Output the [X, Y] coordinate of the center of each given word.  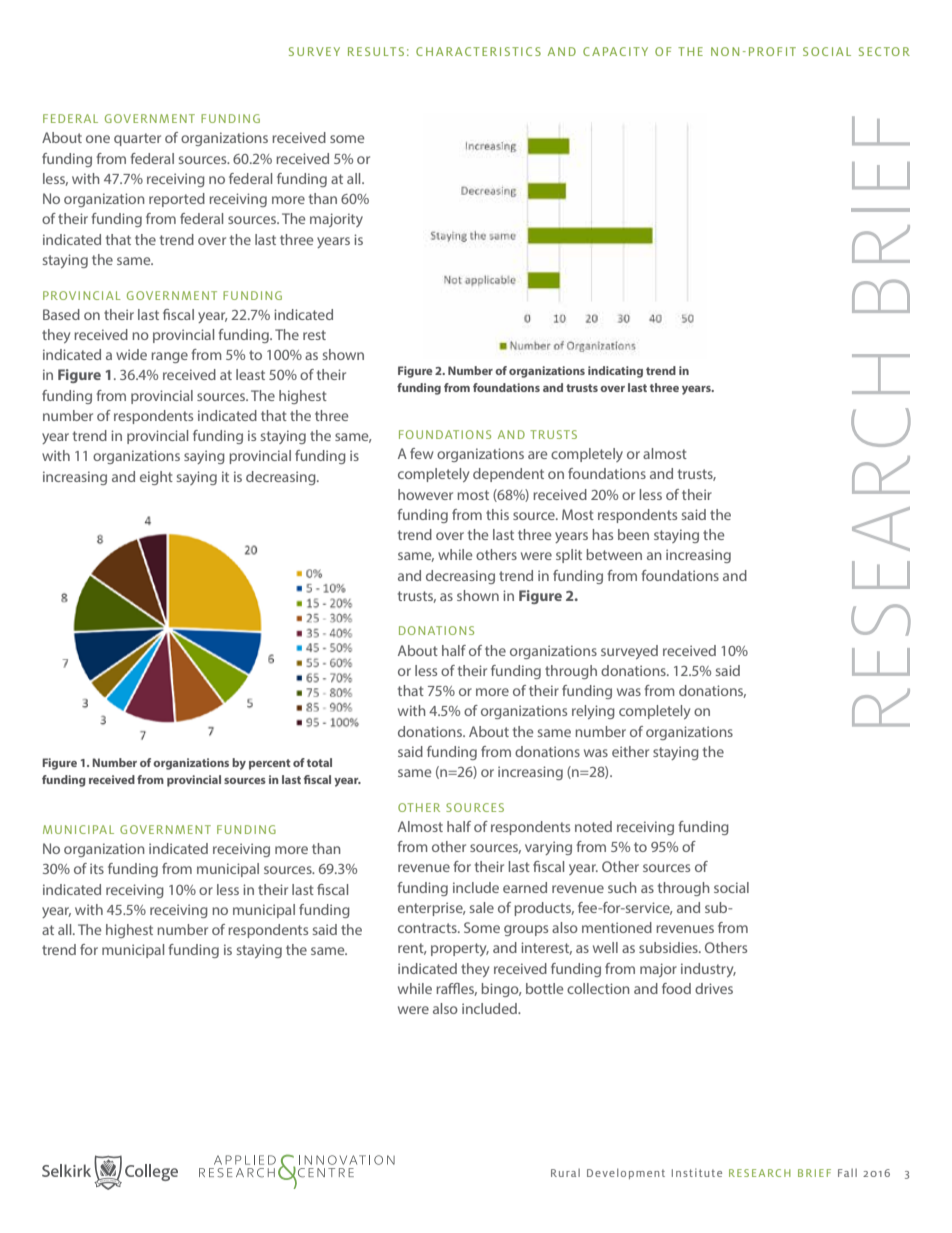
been [633, 534]
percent [270, 764]
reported [177, 200]
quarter [137, 139]
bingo [501, 990]
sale [482, 907]
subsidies [669, 947]
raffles [456, 989]
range [169, 357]
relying [593, 712]
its [97, 868]
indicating [615, 372]
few [422, 453]
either [630, 751]
